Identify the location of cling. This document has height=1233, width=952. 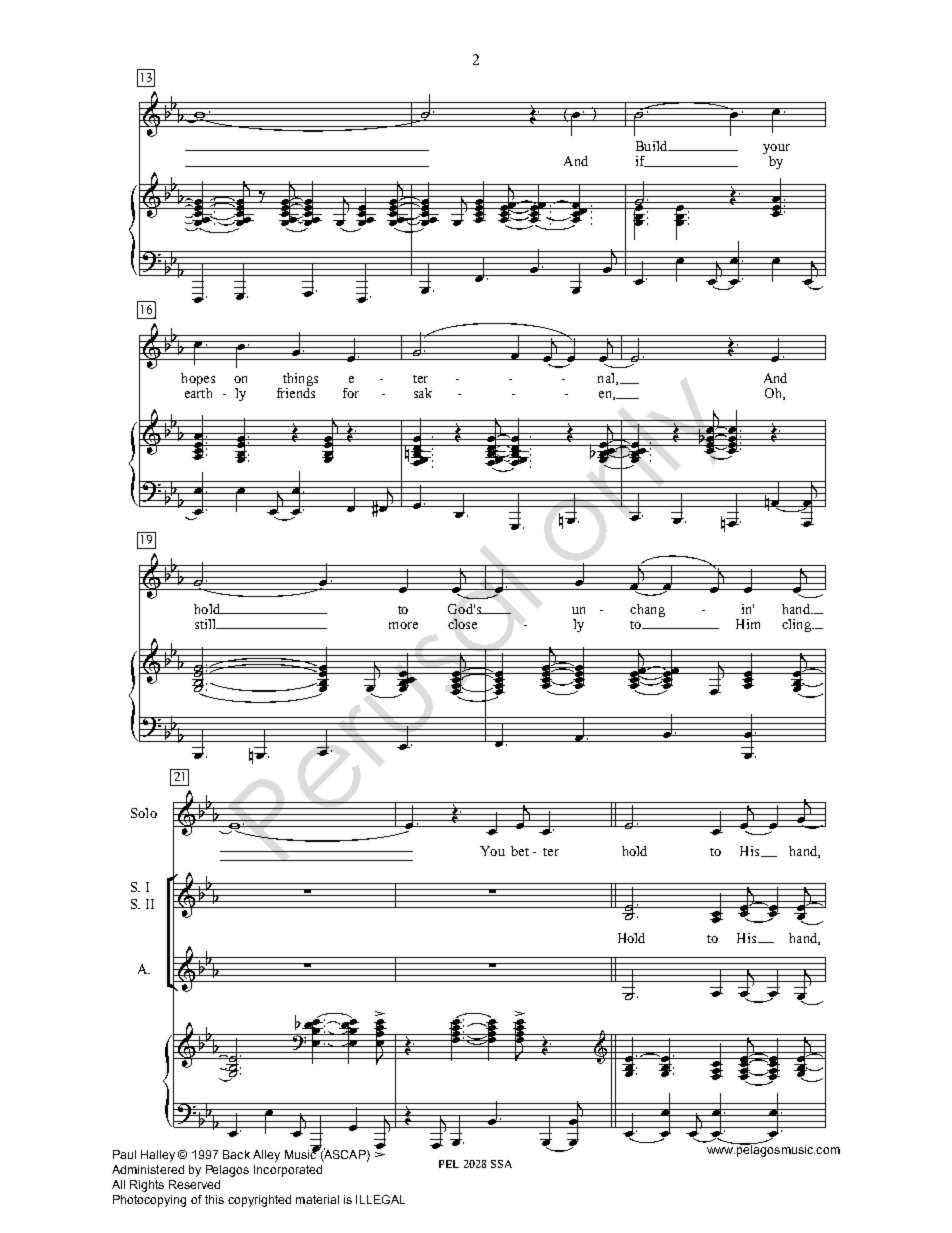
(797, 625).
